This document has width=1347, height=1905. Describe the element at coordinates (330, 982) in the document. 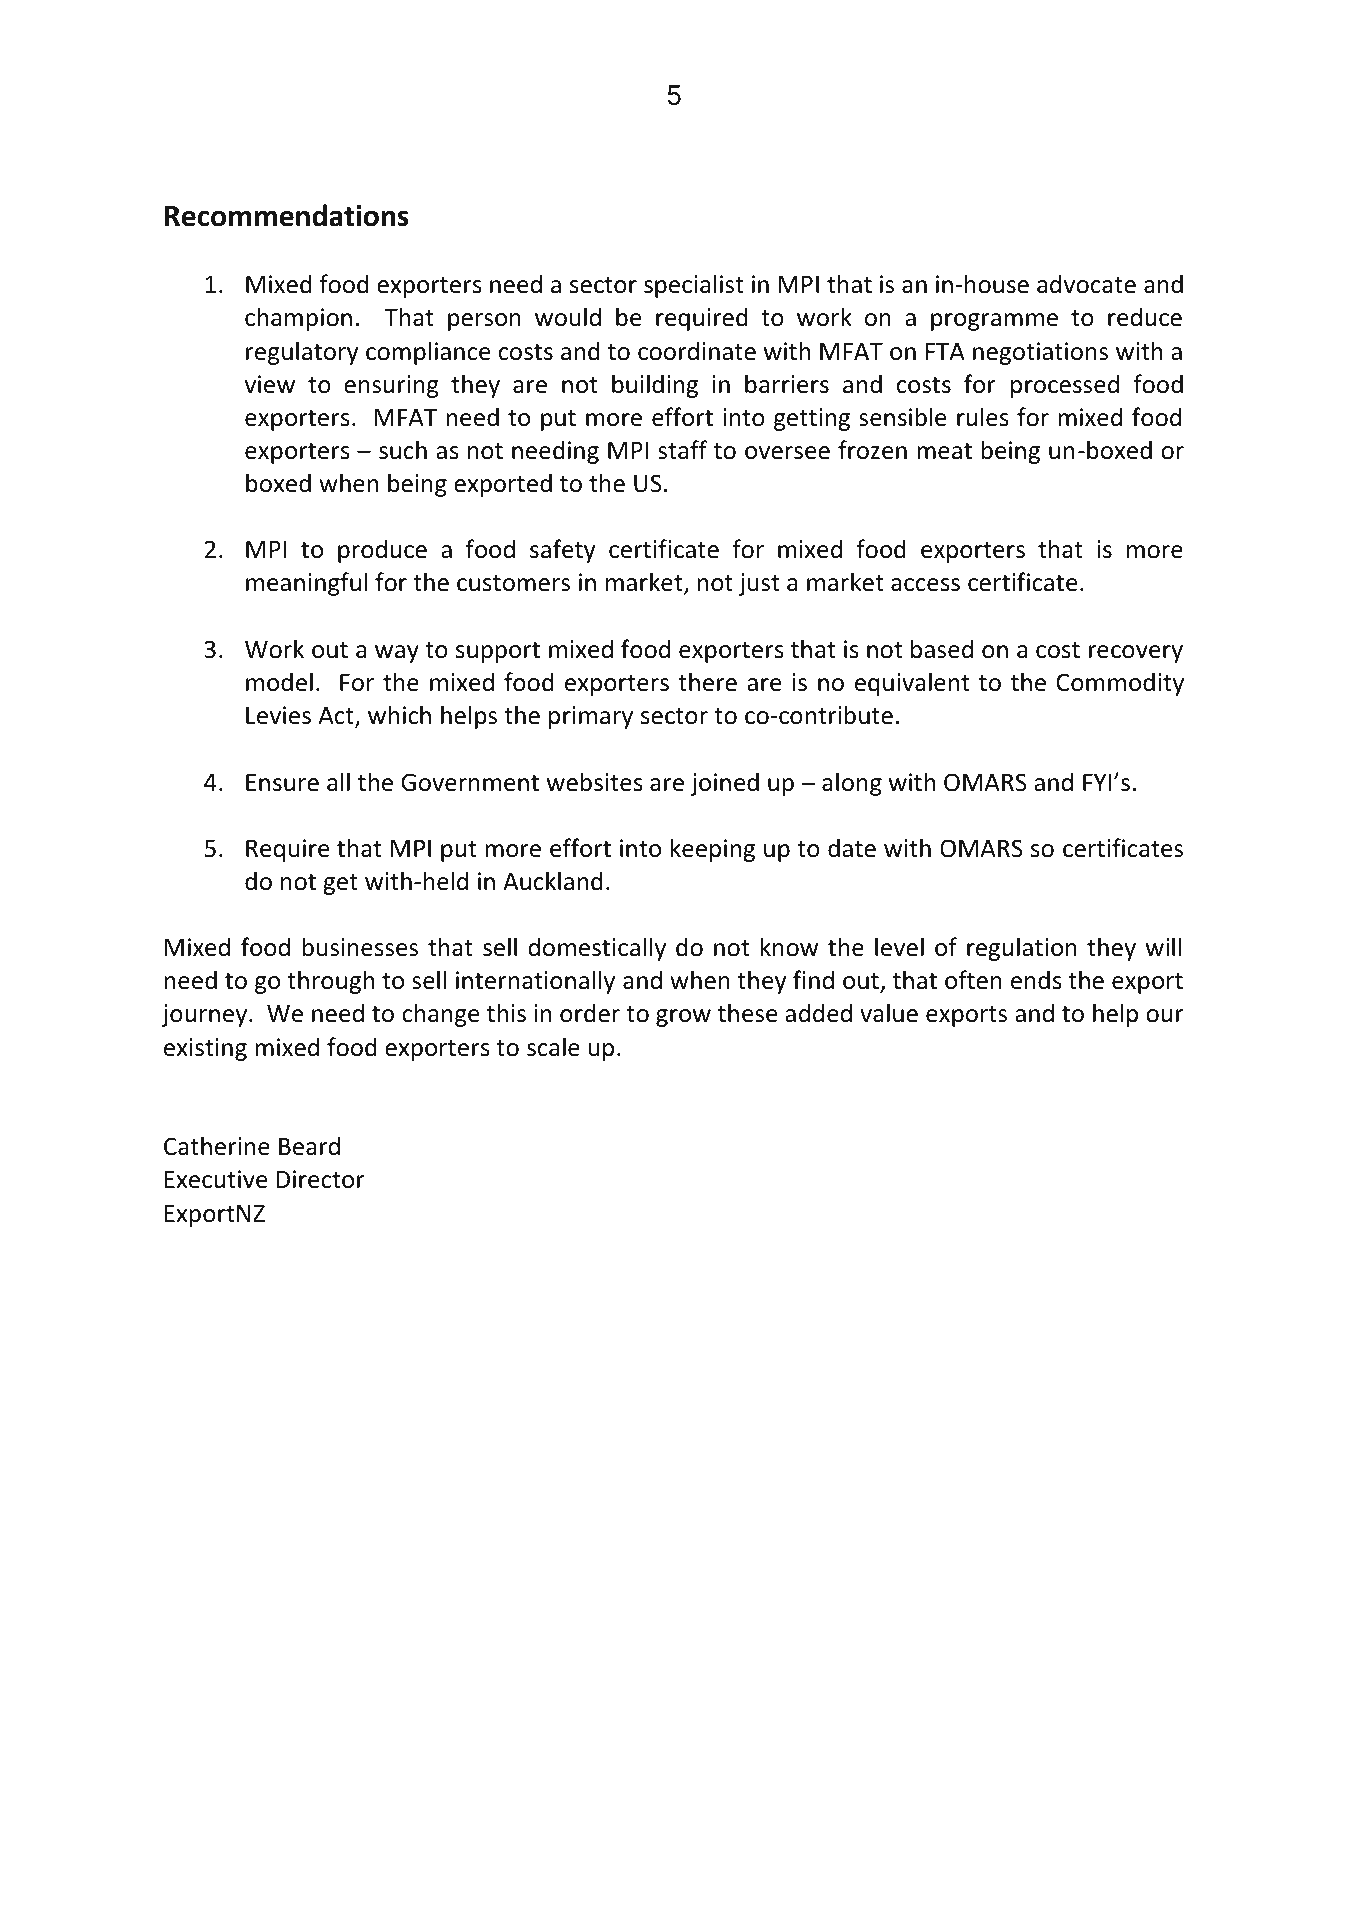

I see `through` at that location.
